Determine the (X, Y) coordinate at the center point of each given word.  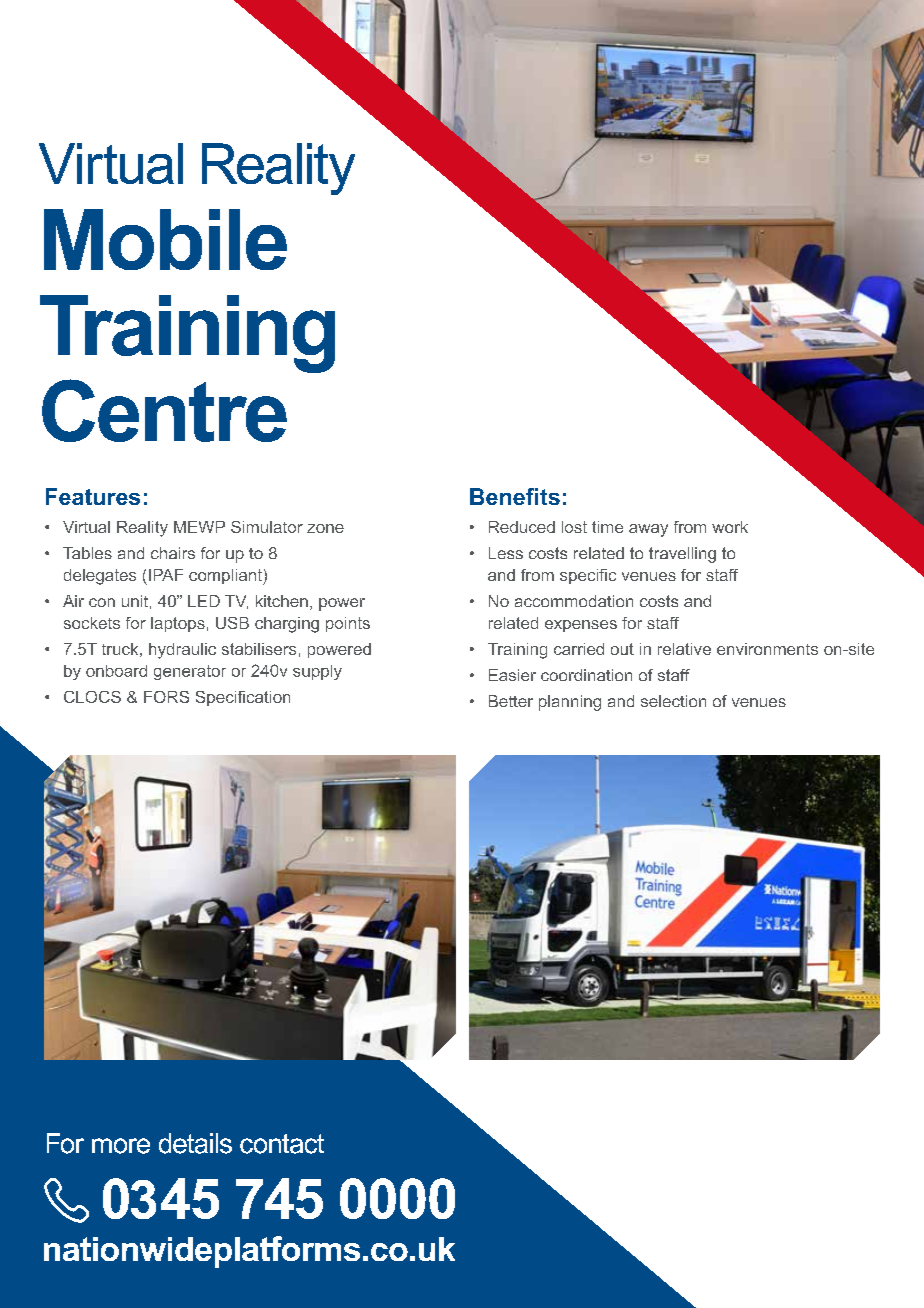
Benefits (515, 496)
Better (511, 701)
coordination (586, 675)
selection (673, 701)
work (730, 527)
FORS (166, 697)
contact (282, 1144)
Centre (164, 410)
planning (570, 703)
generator (190, 672)
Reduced (522, 527)
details (195, 1143)
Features (93, 496)
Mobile (165, 239)
